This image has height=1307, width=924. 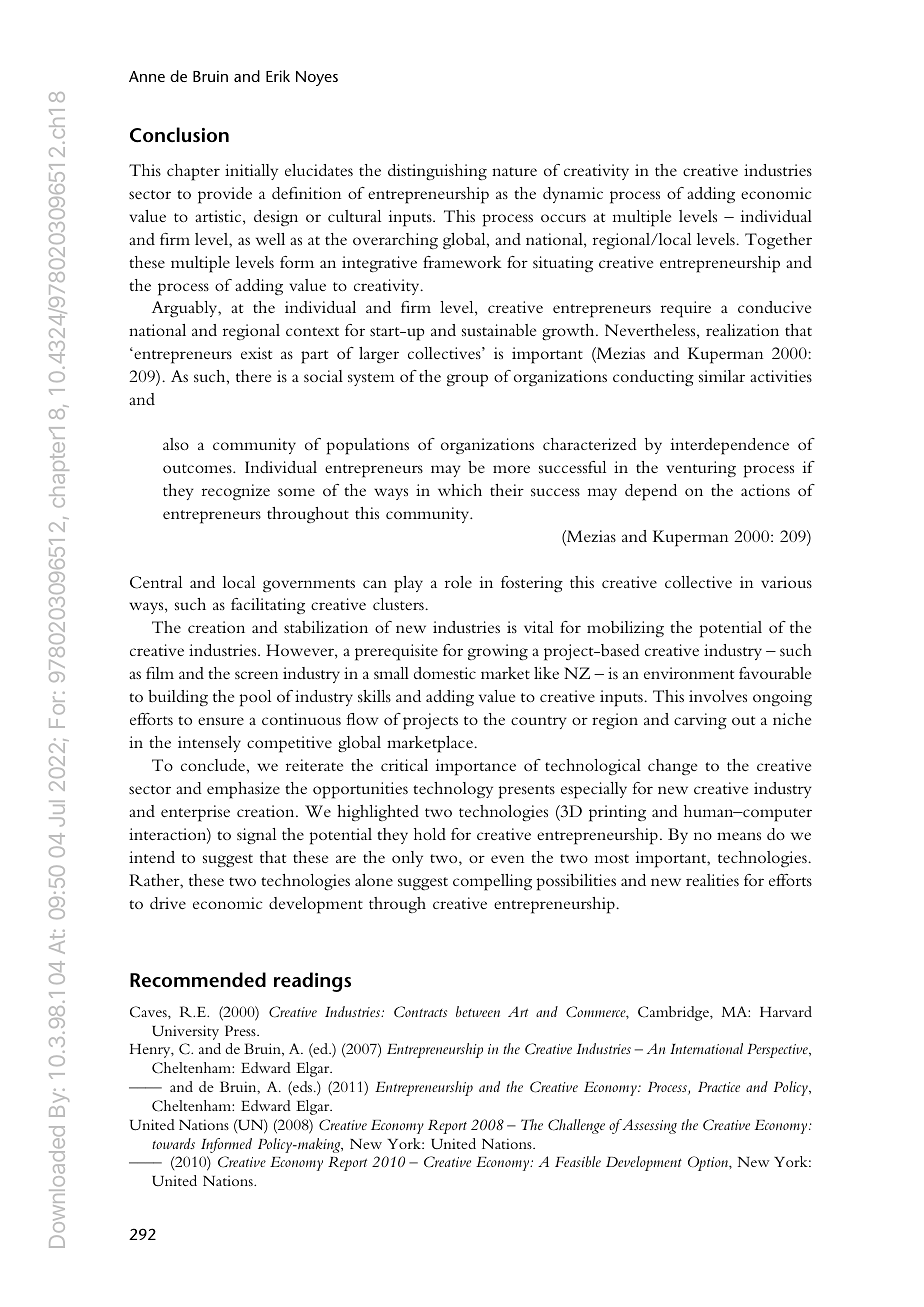 What do you see at coordinates (719, 1087) in the image?
I see `Practice` at bounding box center [719, 1087].
